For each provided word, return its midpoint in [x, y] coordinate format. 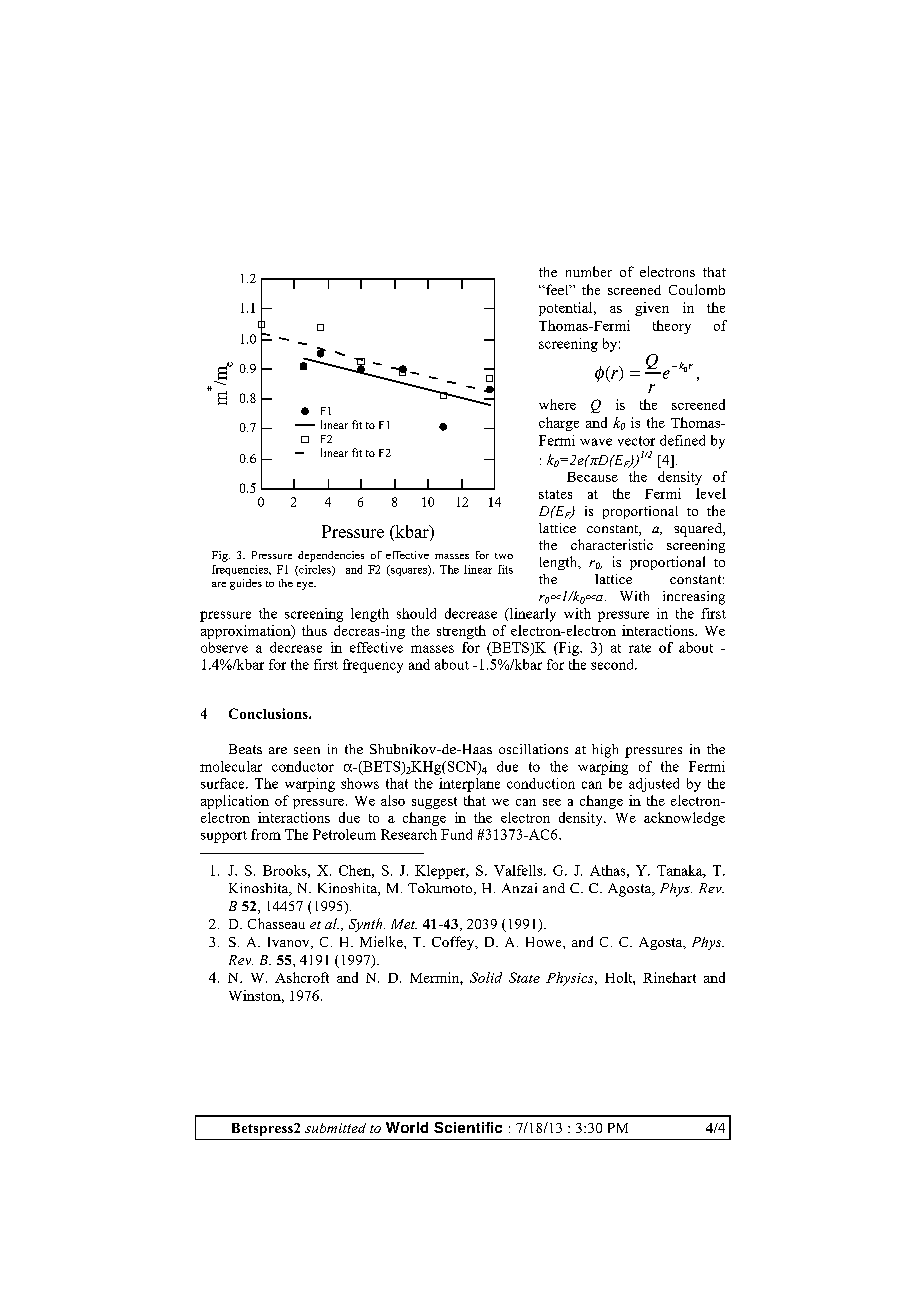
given [652, 309]
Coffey [454, 943]
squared [699, 530]
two [504, 556]
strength [461, 632]
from [266, 834]
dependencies [331, 556]
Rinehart [669, 977]
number [589, 271]
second [613, 664]
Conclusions [269, 713]
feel [557, 289]
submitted [335, 1128]
